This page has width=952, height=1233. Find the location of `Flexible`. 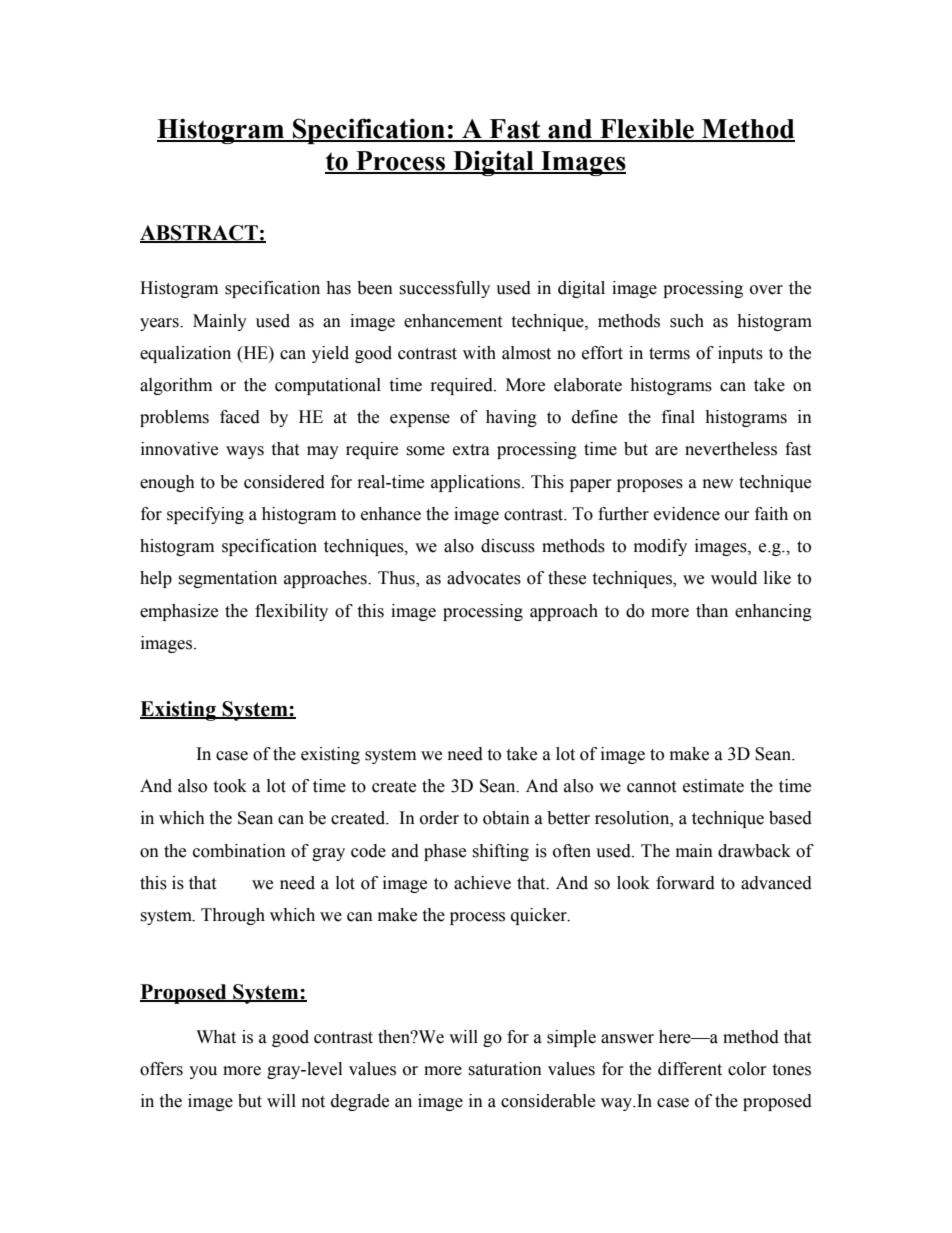

Flexible is located at coordinates (647, 130).
